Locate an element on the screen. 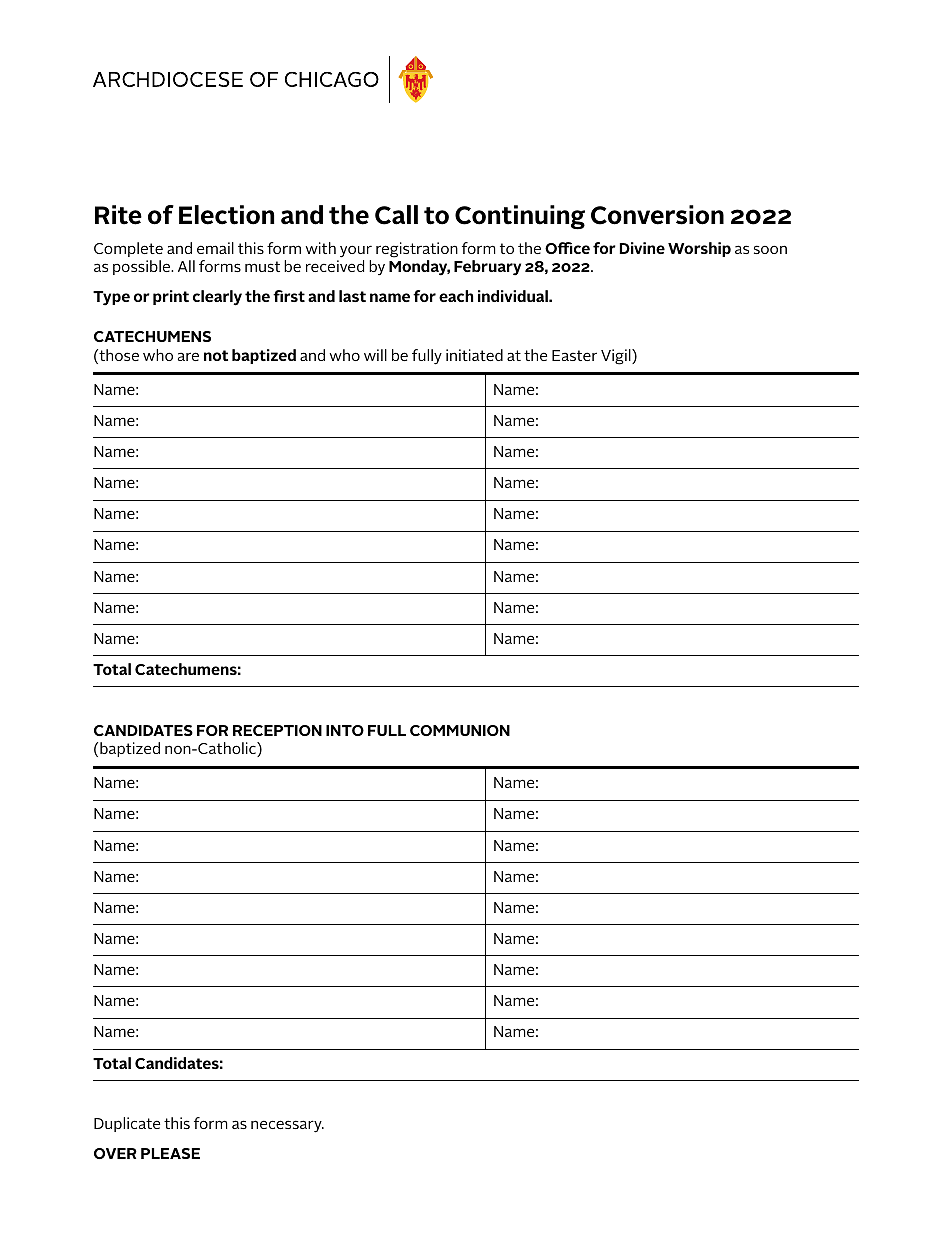  PLEASE is located at coordinates (170, 1153).
